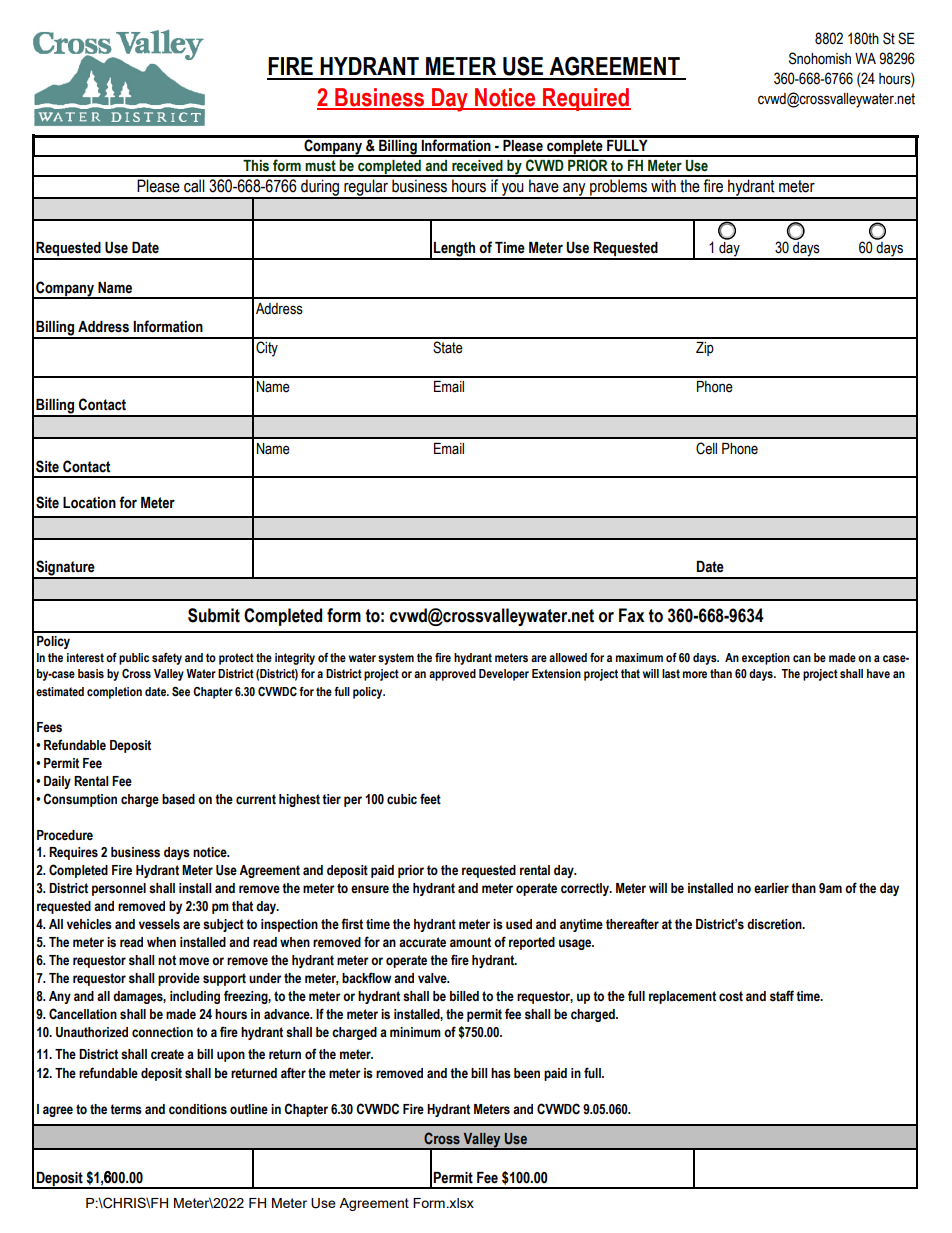  Describe the element at coordinates (820, 58) in the image. I see `Snohomish` at that location.
